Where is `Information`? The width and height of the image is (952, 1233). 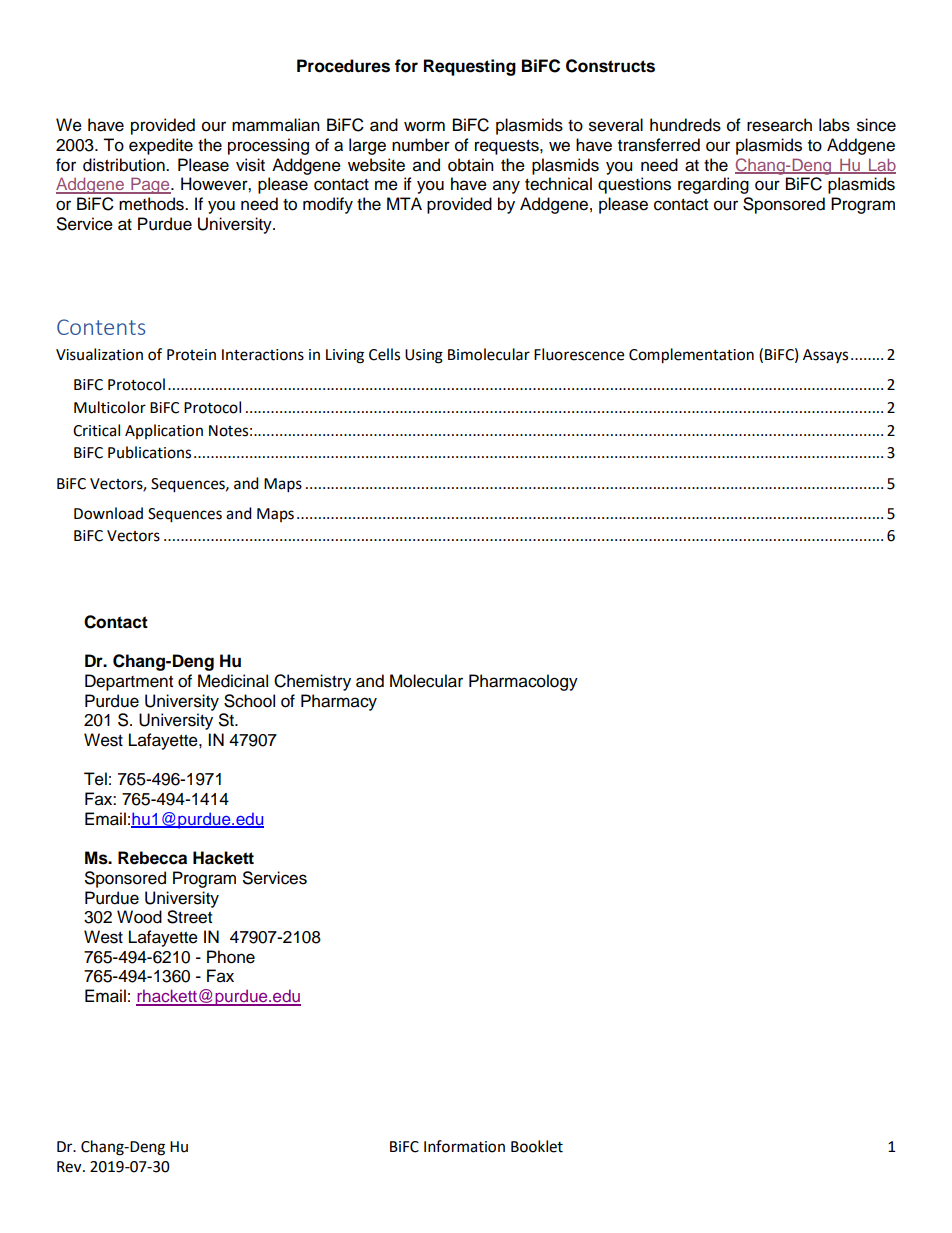
Information is located at coordinates (464, 1146).
